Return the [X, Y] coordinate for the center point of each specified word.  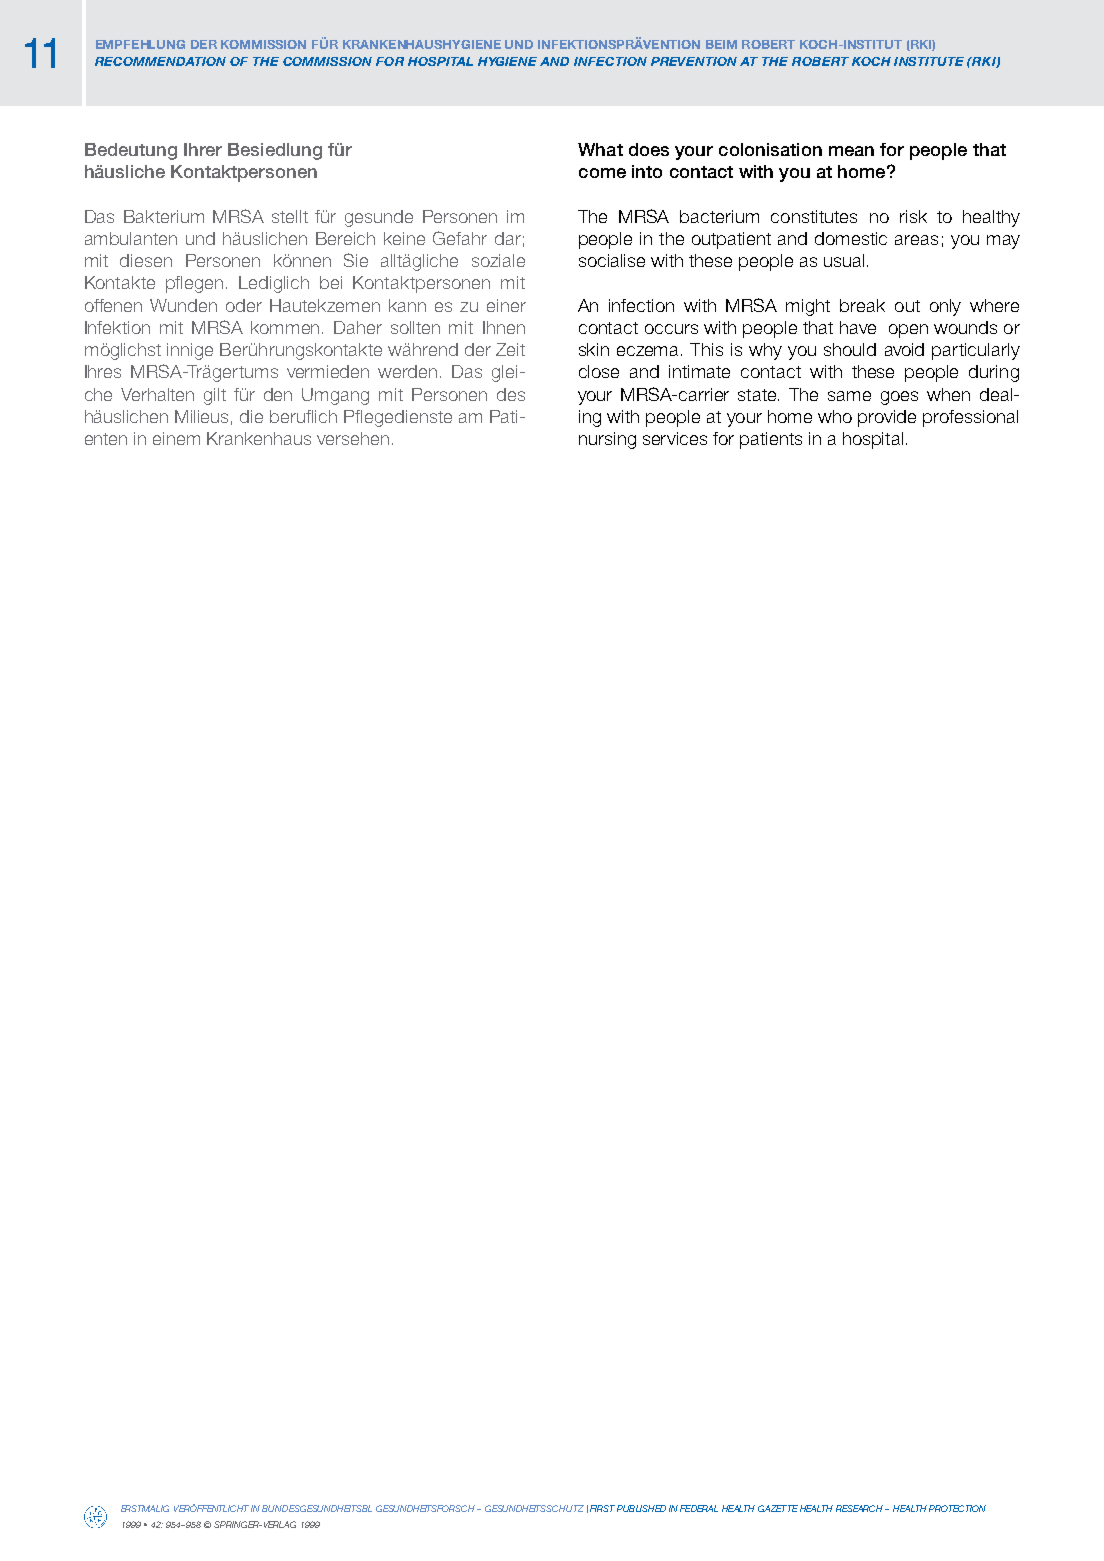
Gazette [778, 1508]
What [600, 149]
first [602, 1508]
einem [176, 438]
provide [887, 418]
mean [851, 151]
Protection [957, 1508]
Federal [699, 1508]
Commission [327, 61]
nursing [607, 440]
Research [861, 1508]
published [641, 1508]
